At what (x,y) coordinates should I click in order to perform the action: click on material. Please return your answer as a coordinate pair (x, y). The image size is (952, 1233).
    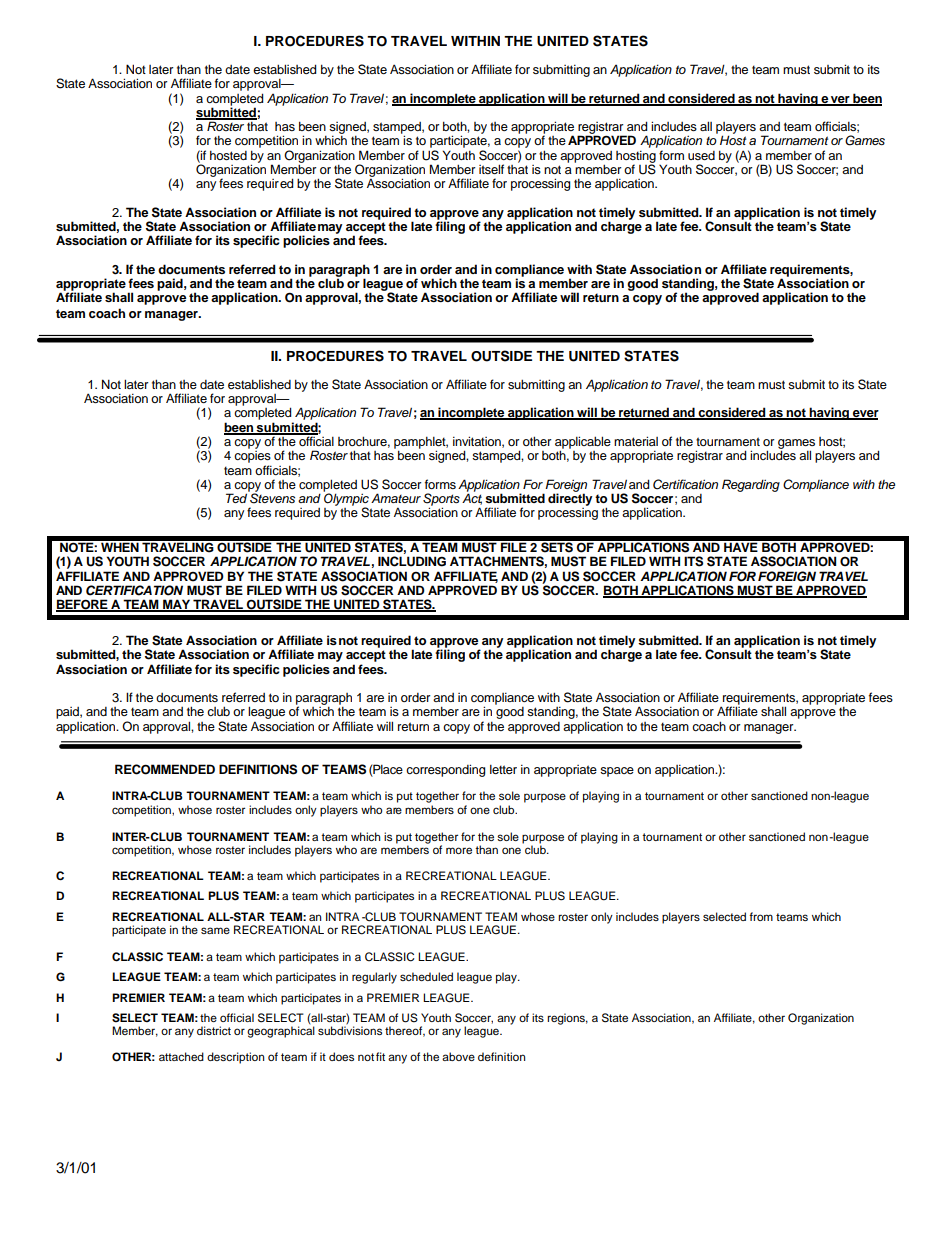
    Looking at the image, I should click on (636, 441).
